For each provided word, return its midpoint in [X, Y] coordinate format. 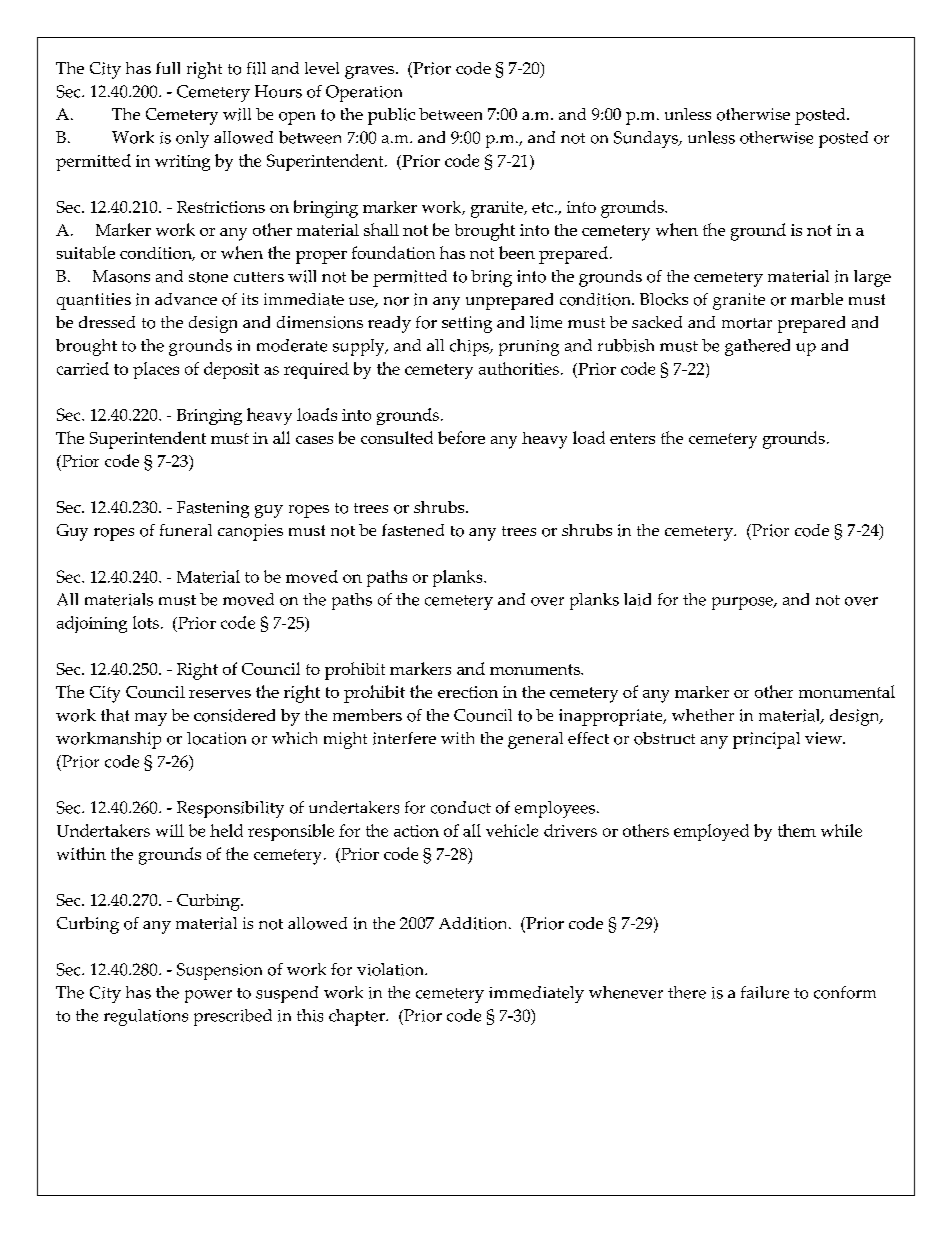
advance [186, 299]
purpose [743, 603]
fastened [413, 530]
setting [467, 324]
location [216, 738]
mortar [747, 323]
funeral [186, 530]
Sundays [647, 139]
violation [392, 969]
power [208, 996]
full [168, 68]
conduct [461, 807]
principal [766, 740]
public [391, 116]
